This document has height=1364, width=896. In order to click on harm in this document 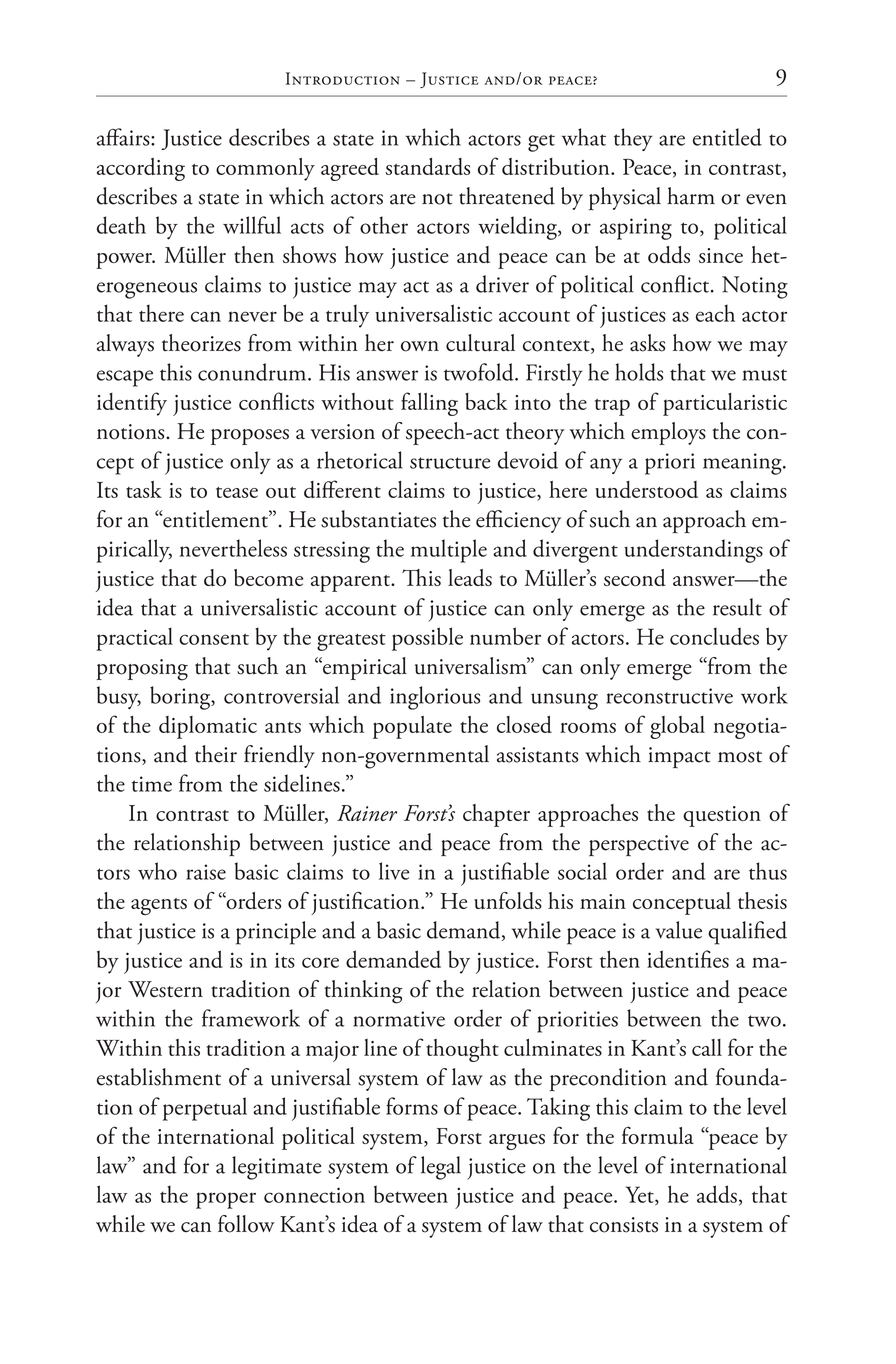, I will do `click(691, 196)`.
